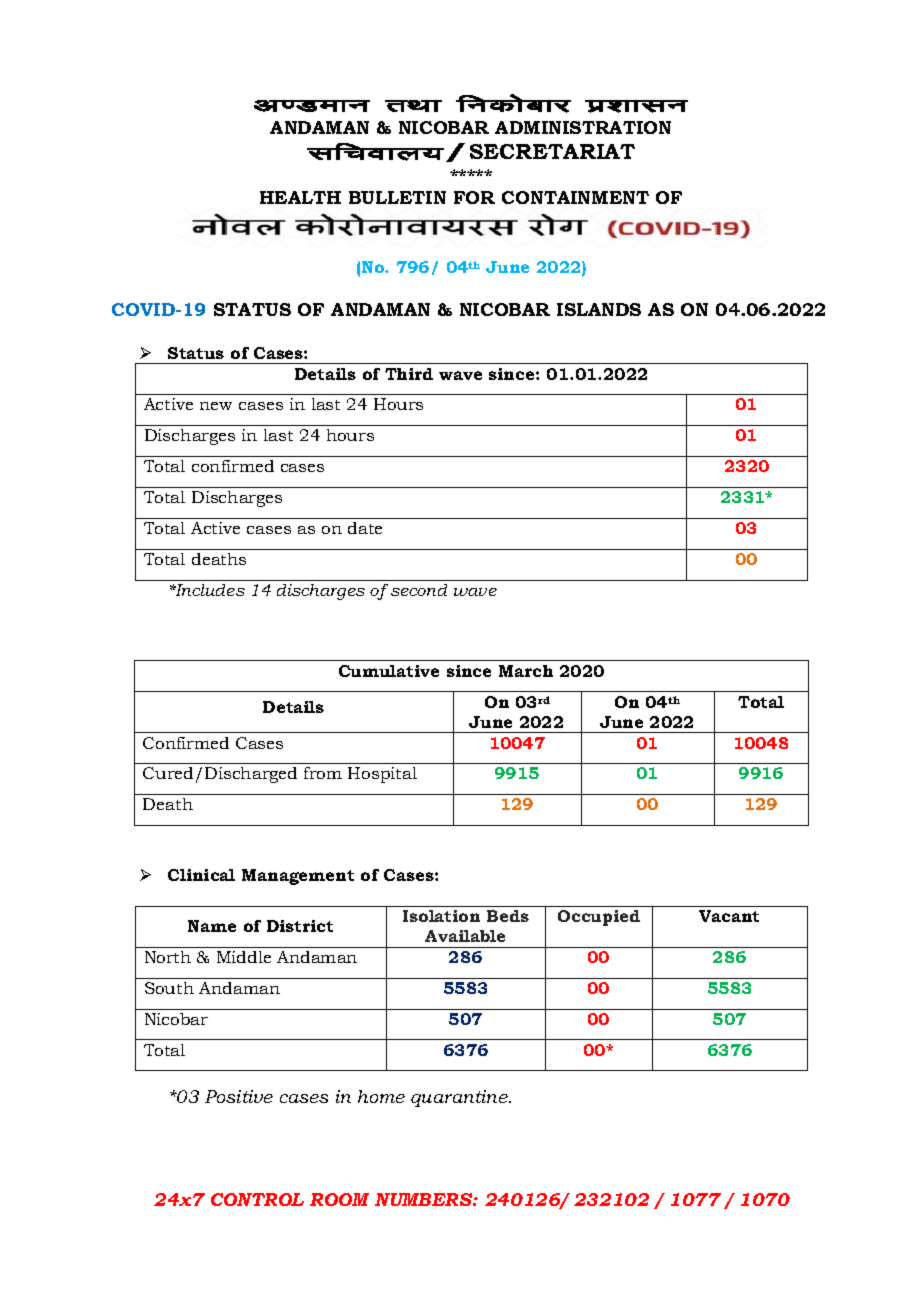 The height and width of the screenshot is (1308, 924). What do you see at coordinates (583, 127) in the screenshot?
I see `ADMINISTRATION` at bounding box center [583, 127].
